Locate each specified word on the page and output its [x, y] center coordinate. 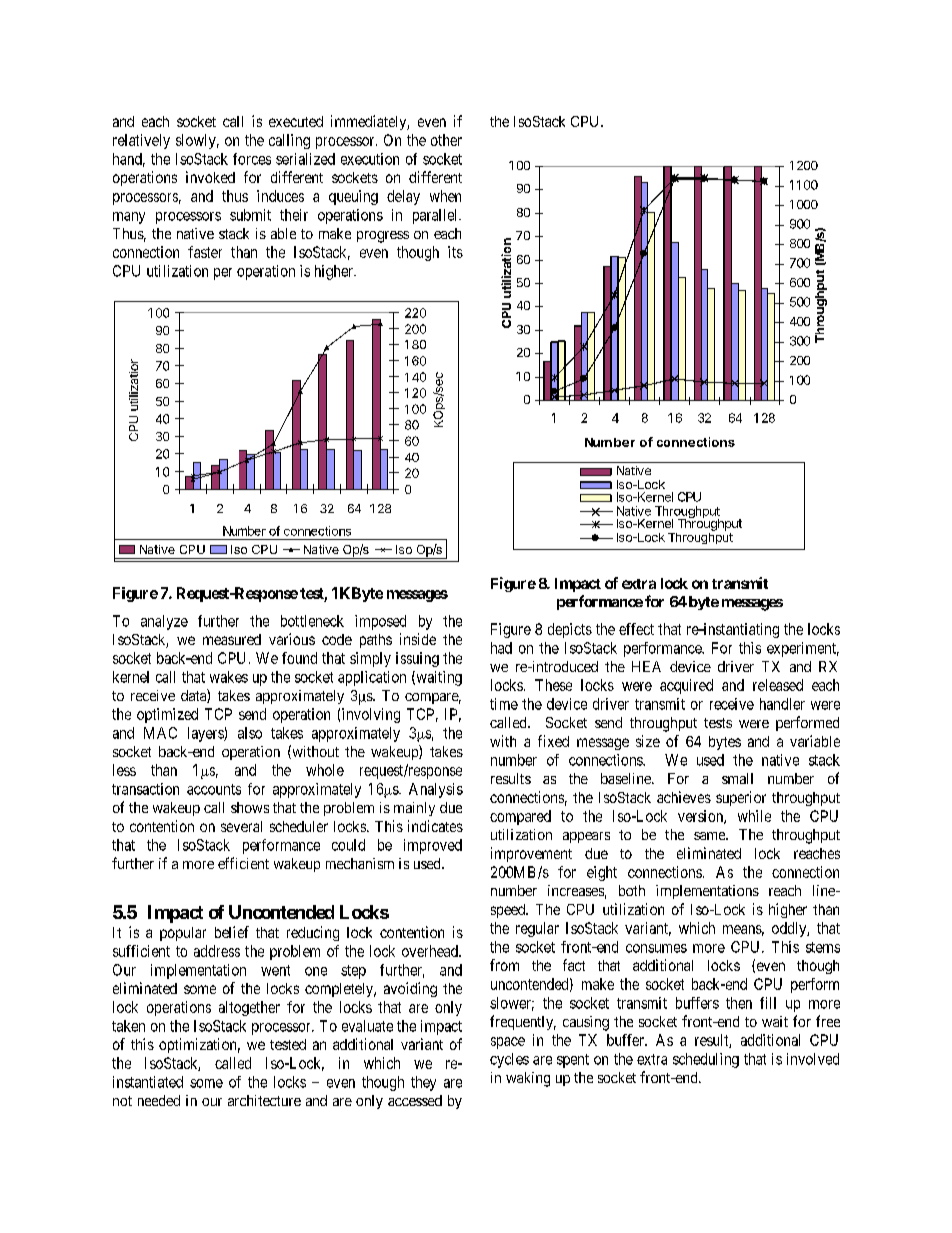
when [445, 196]
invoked [210, 177]
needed [159, 1100]
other [446, 140]
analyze [164, 622]
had [501, 648]
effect [636, 629]
